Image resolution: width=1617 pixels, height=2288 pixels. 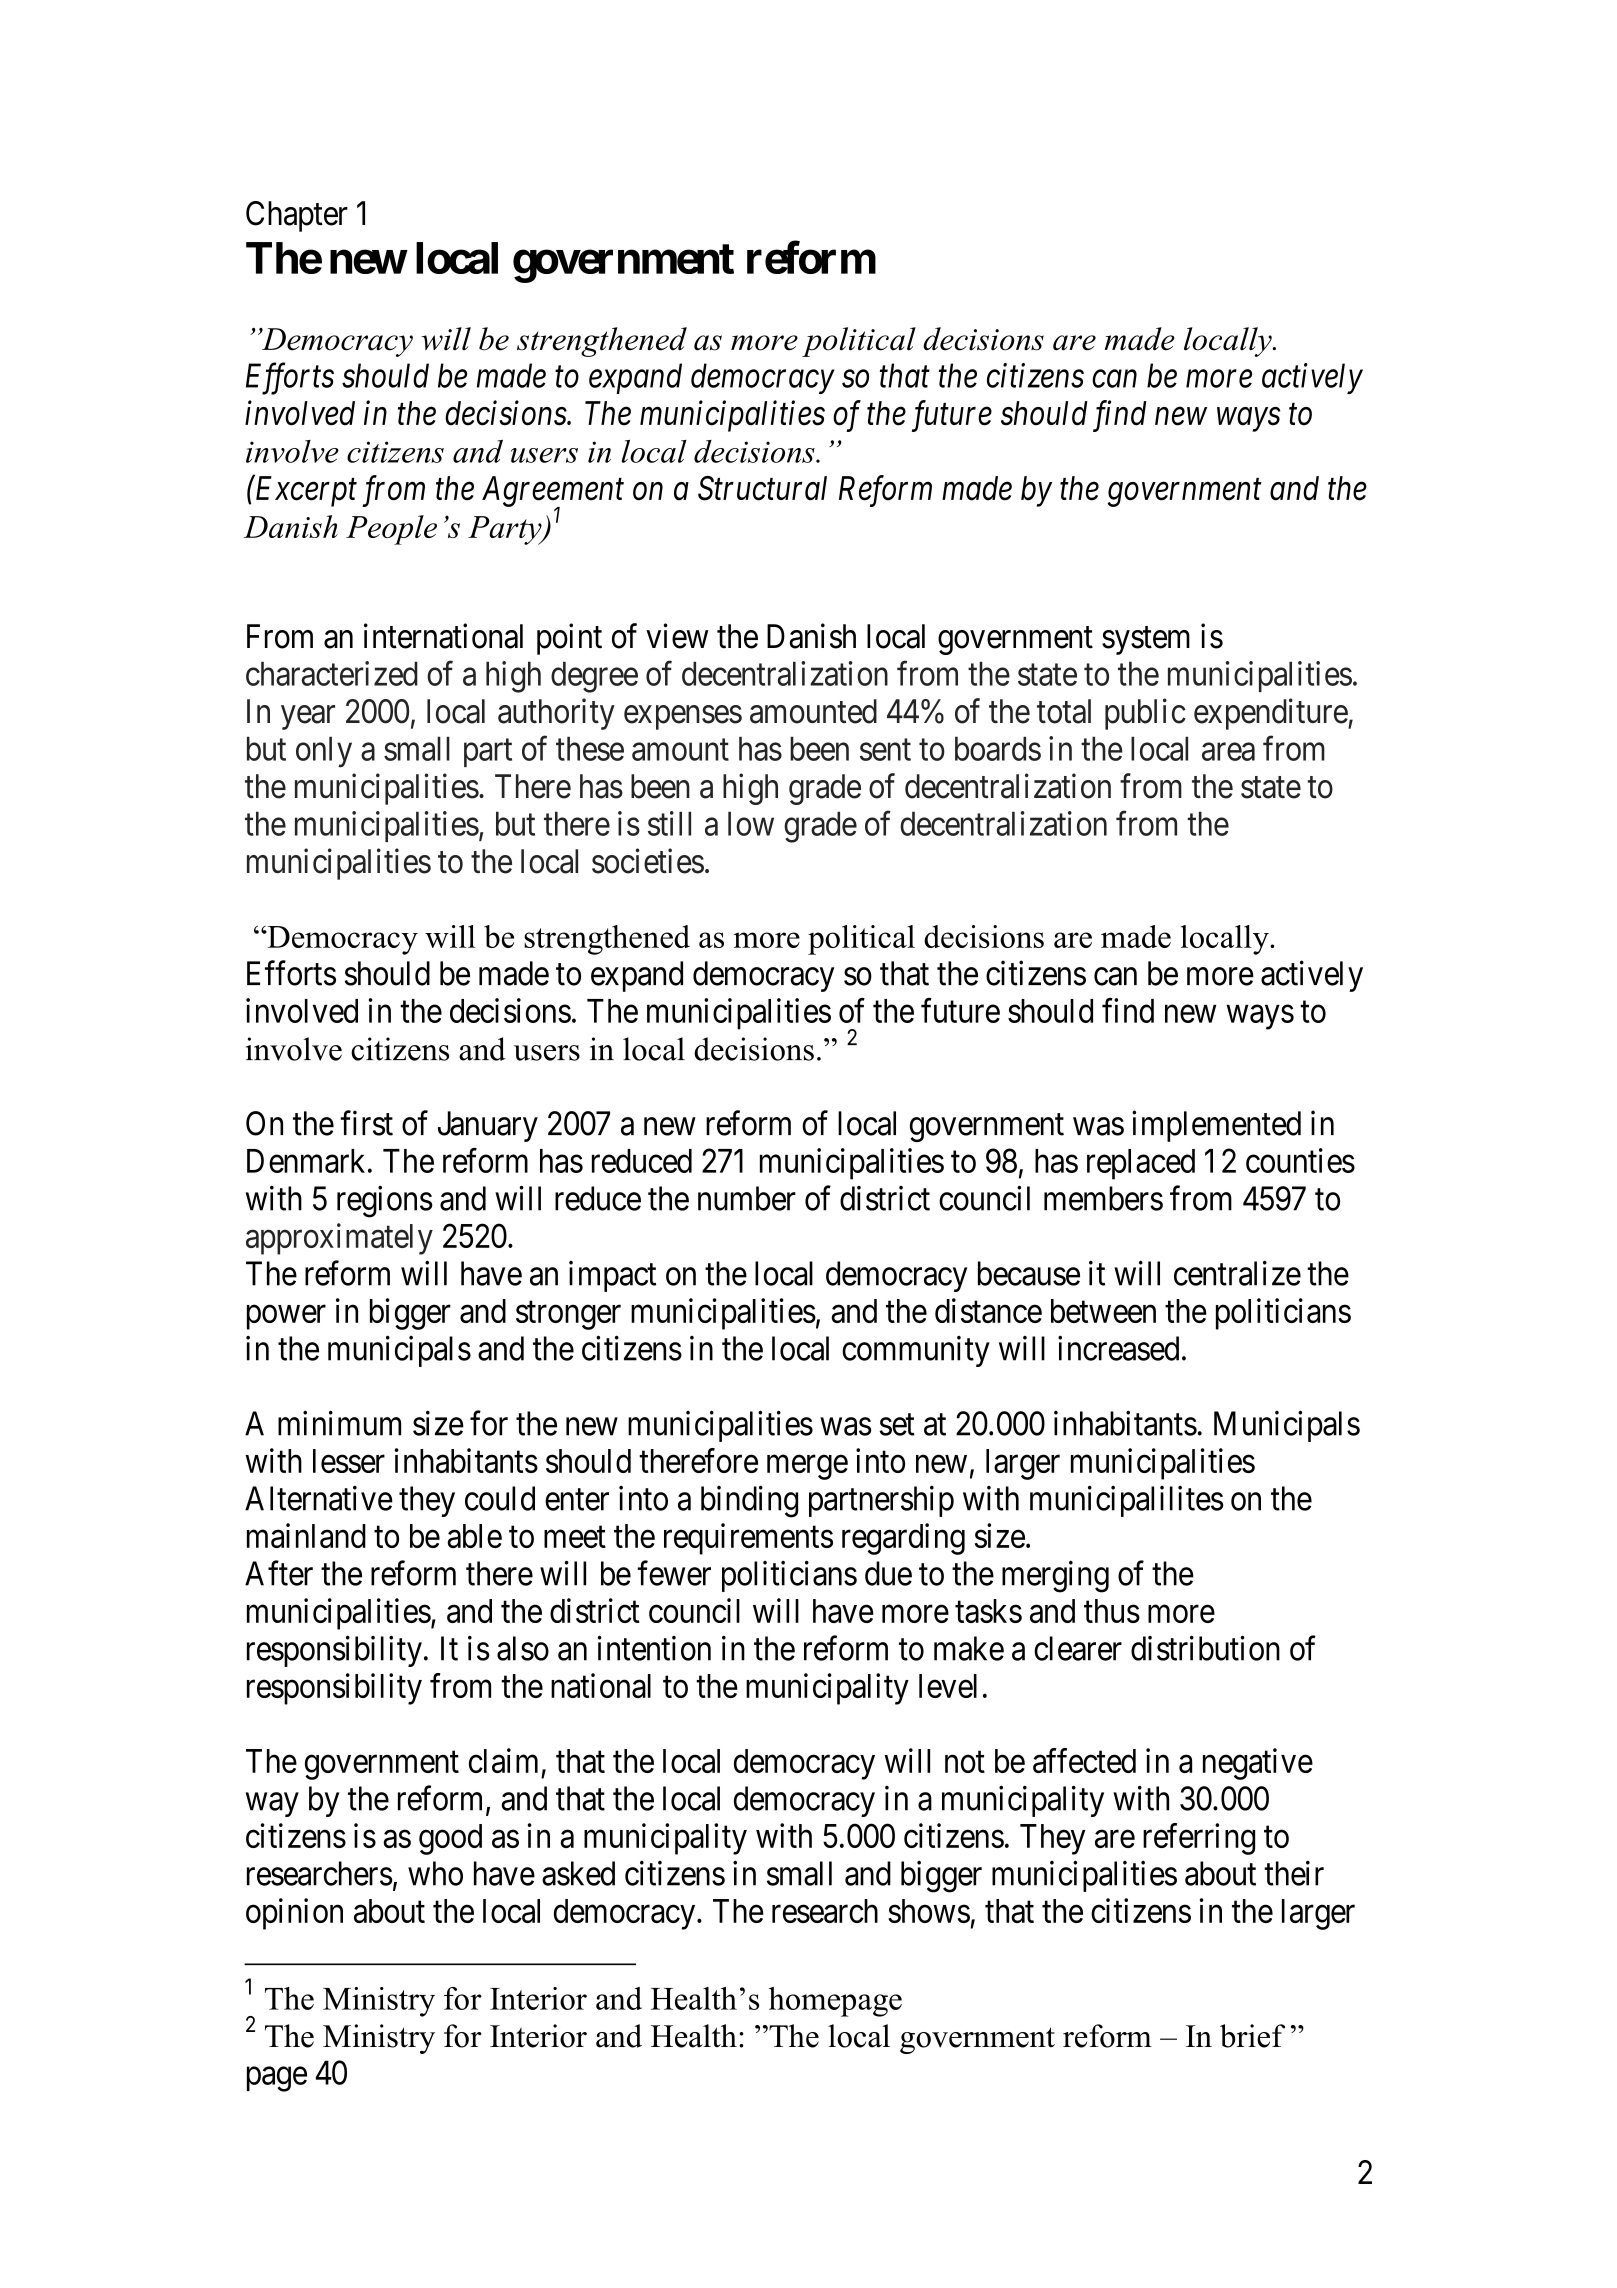 What do you see at coordinates (523, 1648) in the screenshot?
I see `also` at bounding box center [523, 1648].
